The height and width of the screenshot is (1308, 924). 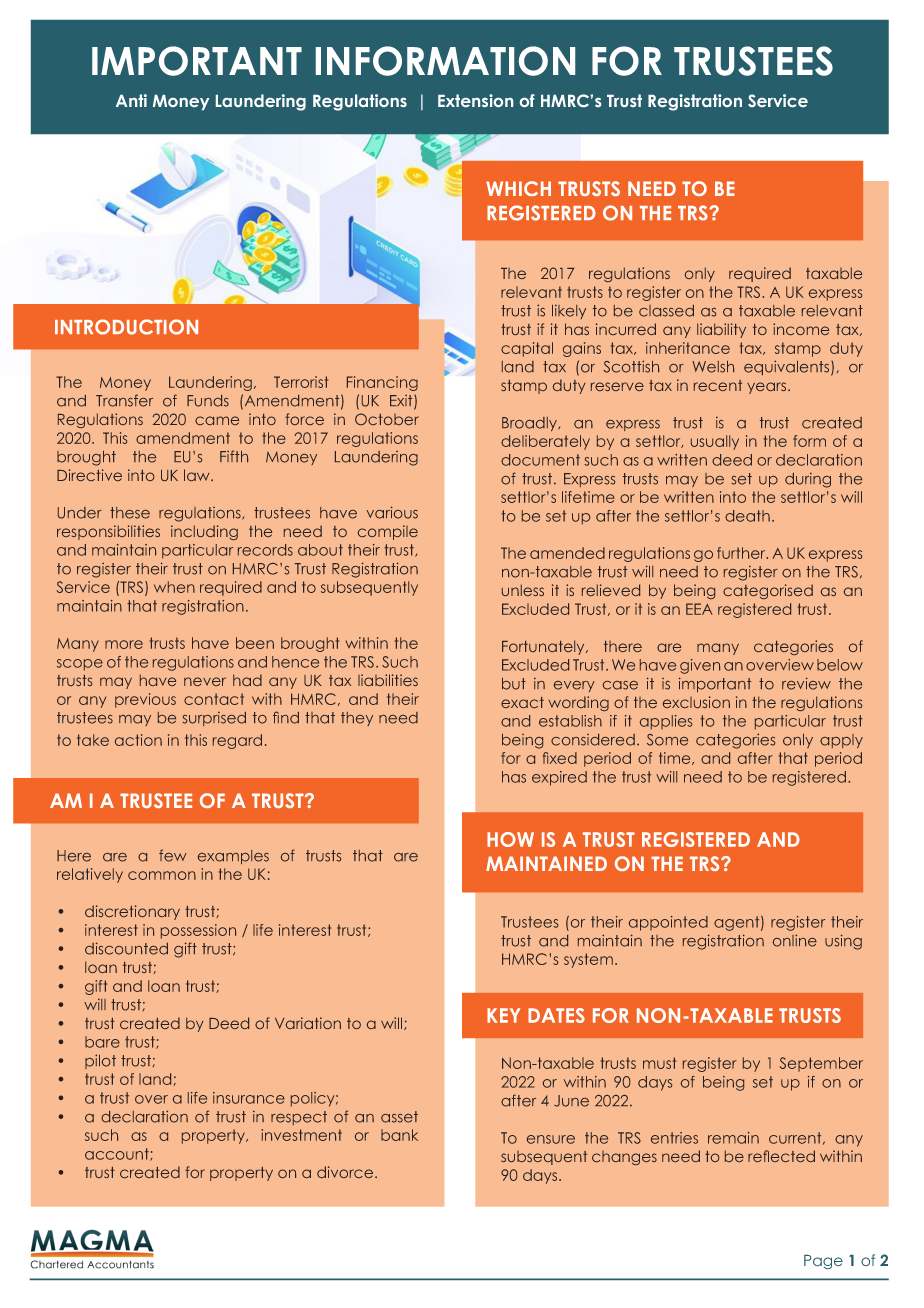 I want to click on law, so click(x=198, y=475).
